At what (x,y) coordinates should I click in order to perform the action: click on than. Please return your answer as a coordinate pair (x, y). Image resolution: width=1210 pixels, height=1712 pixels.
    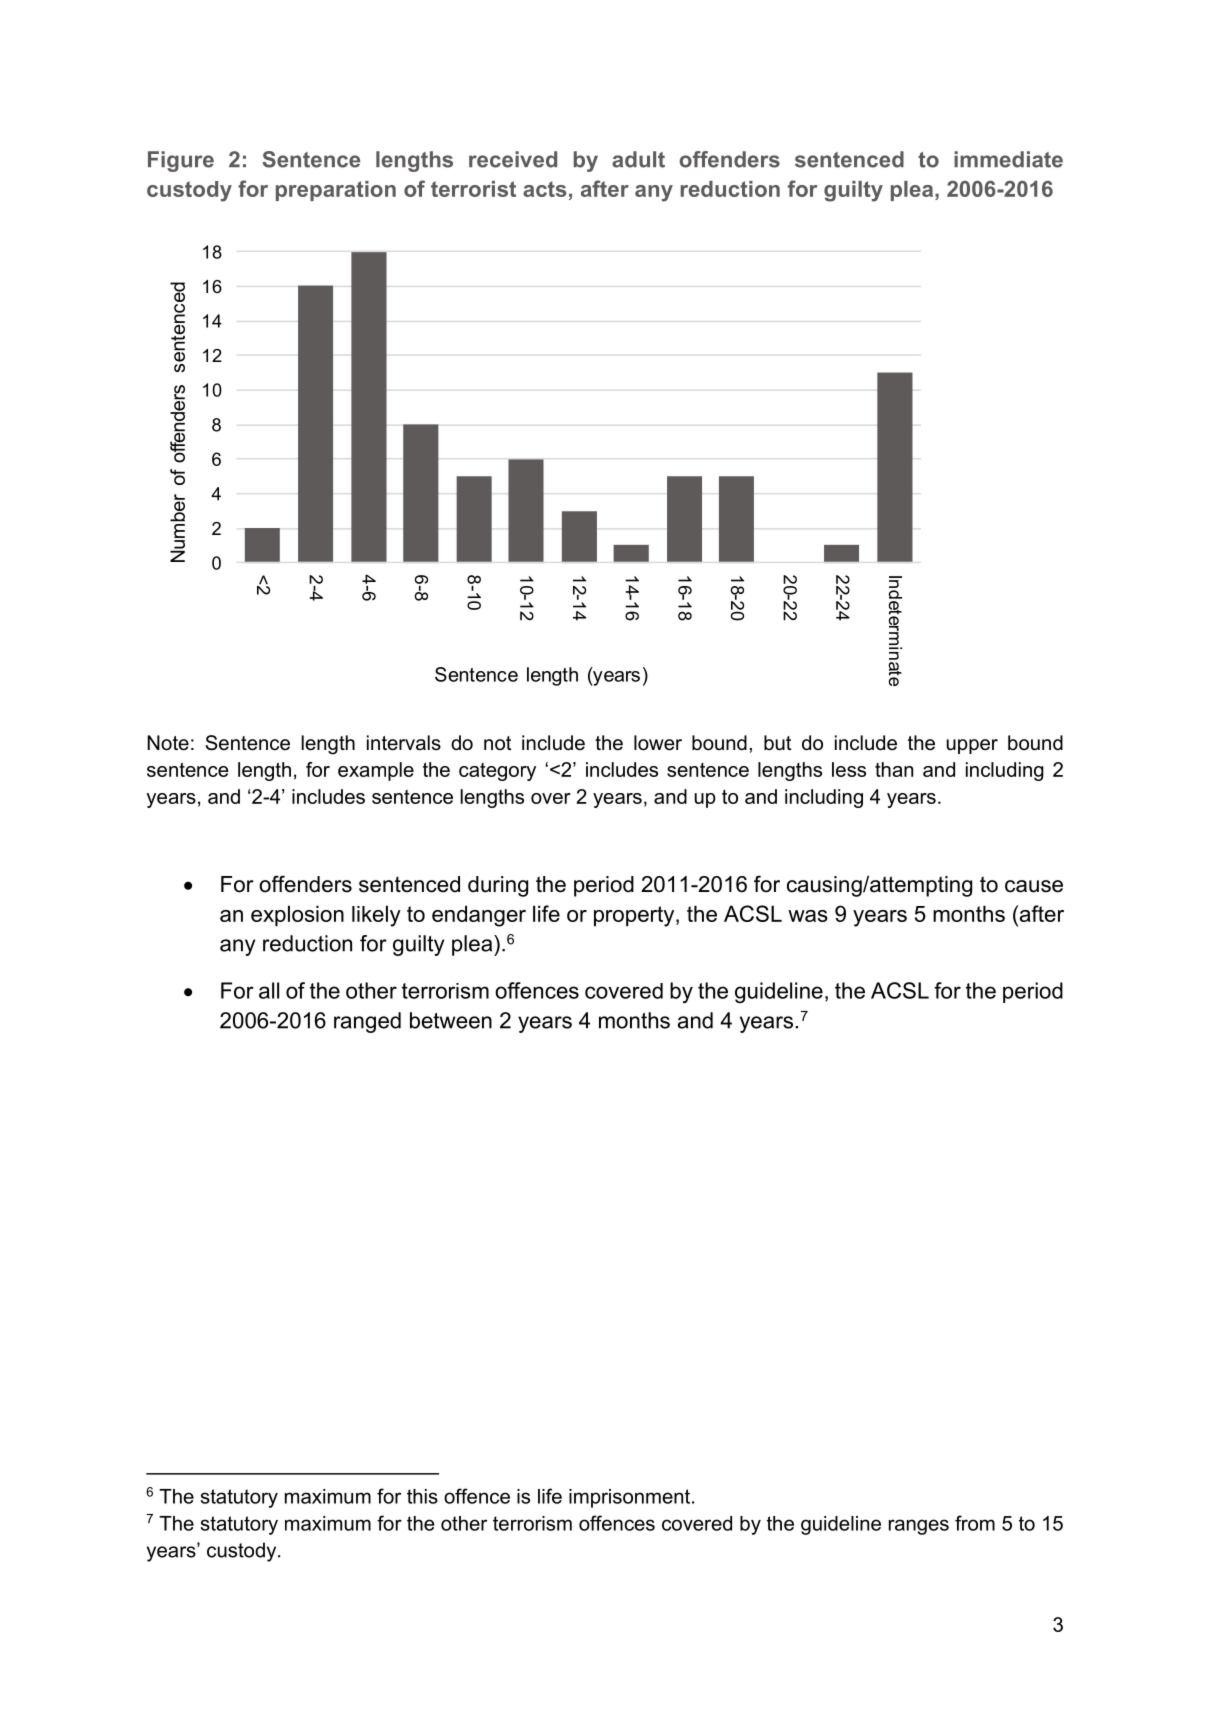
    Looking at the image, I should click on (894, 769).
